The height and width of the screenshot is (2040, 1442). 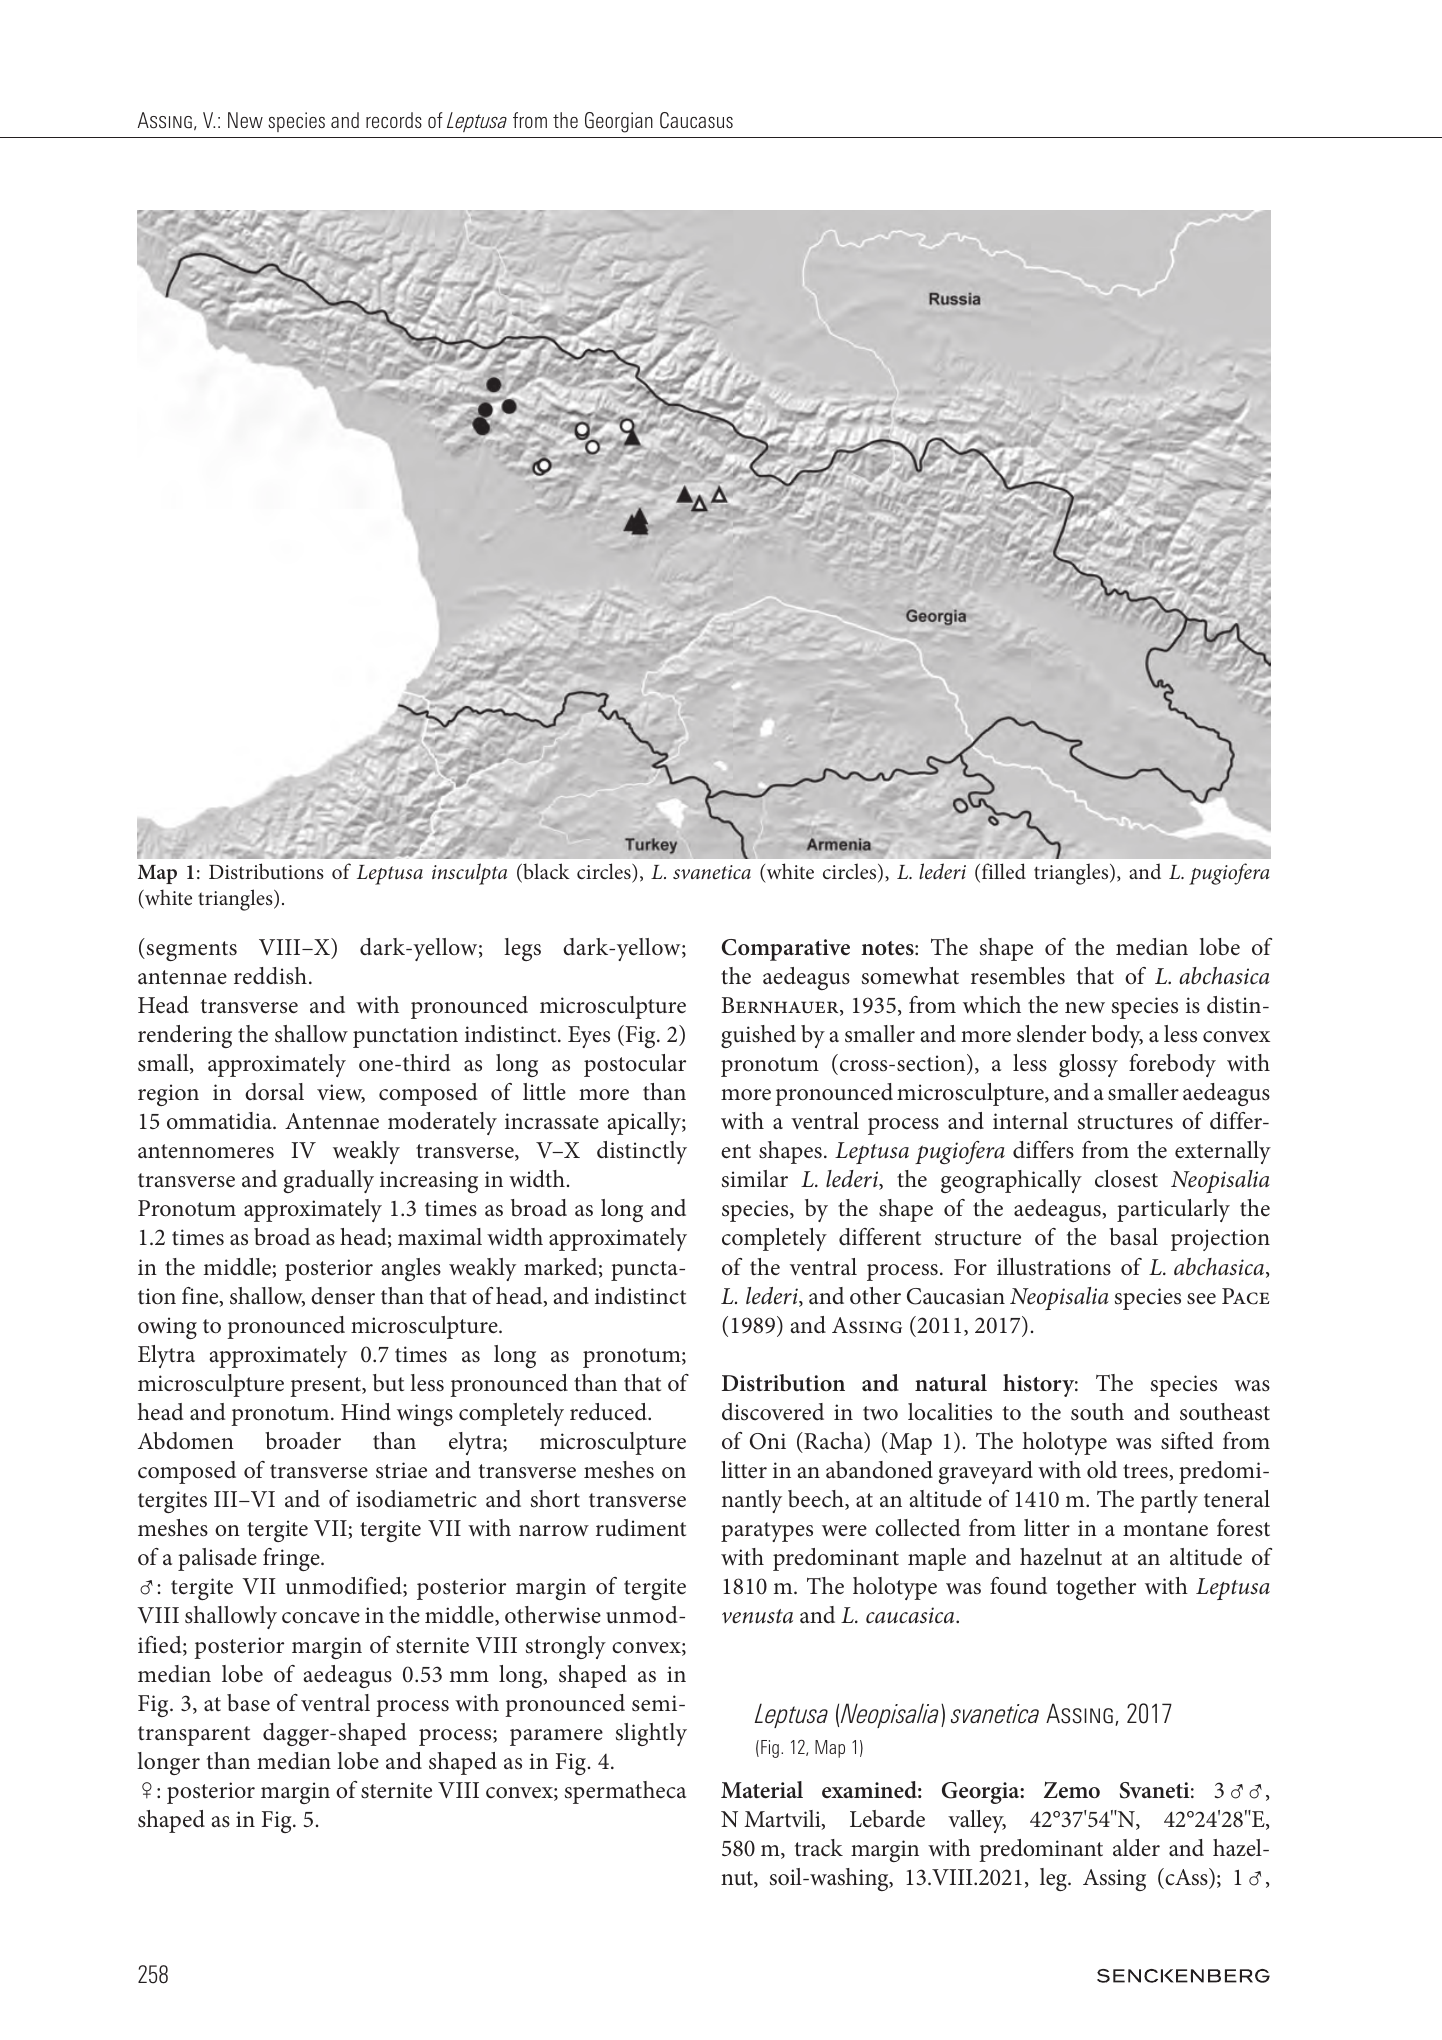 What do you see at coordinates (190, 951) in the screenshot?
I see `segments` at bounding box center [190, 951].
